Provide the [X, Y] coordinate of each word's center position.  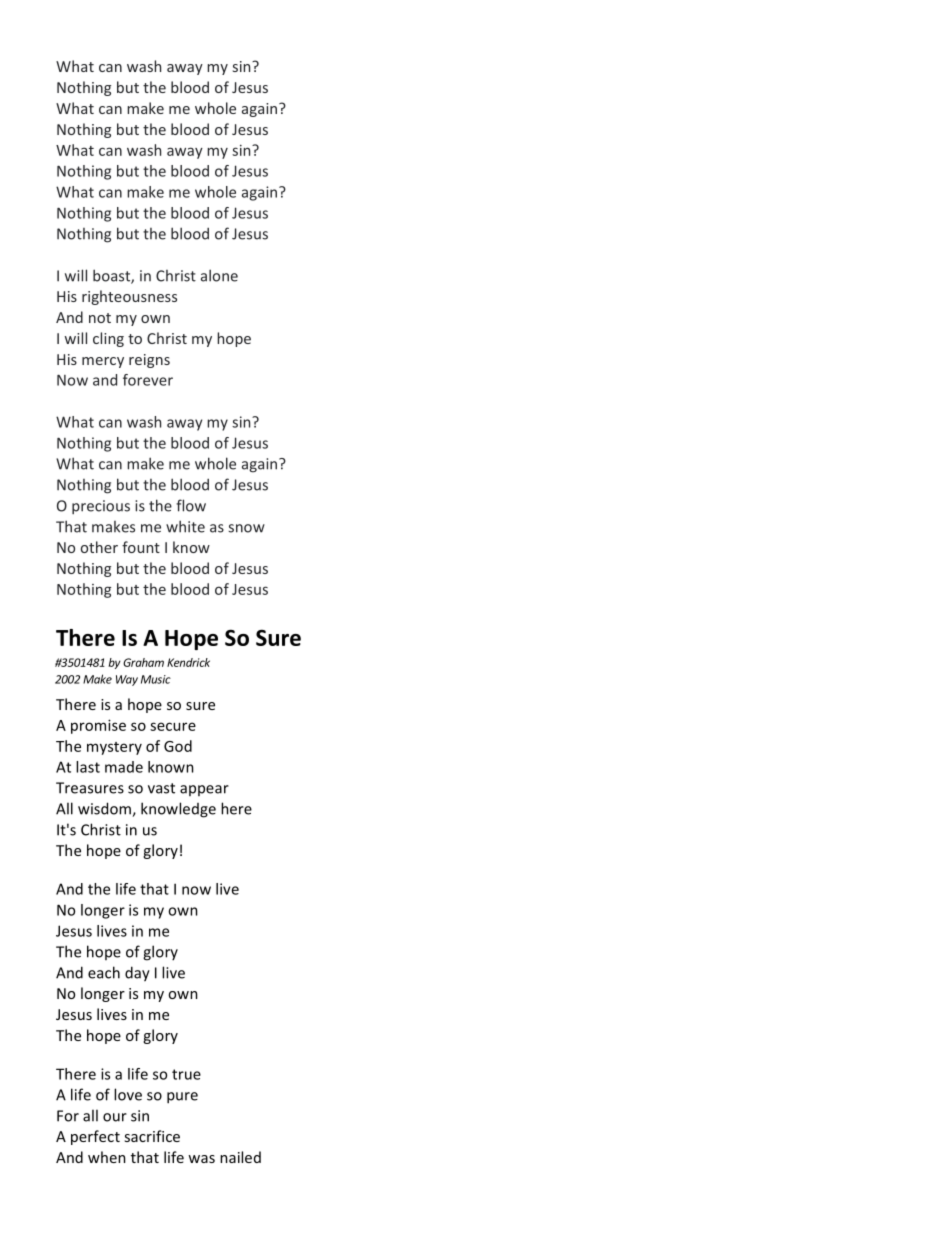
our [115, 1117]
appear [204, 790]
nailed [240, 1157]
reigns [149, 361]
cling [108, 339]
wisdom [105, 809]
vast [161, 788]
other [99, 547]
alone [219, 275]
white [185, 526]
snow [246, 528]
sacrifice [152, 1136]
